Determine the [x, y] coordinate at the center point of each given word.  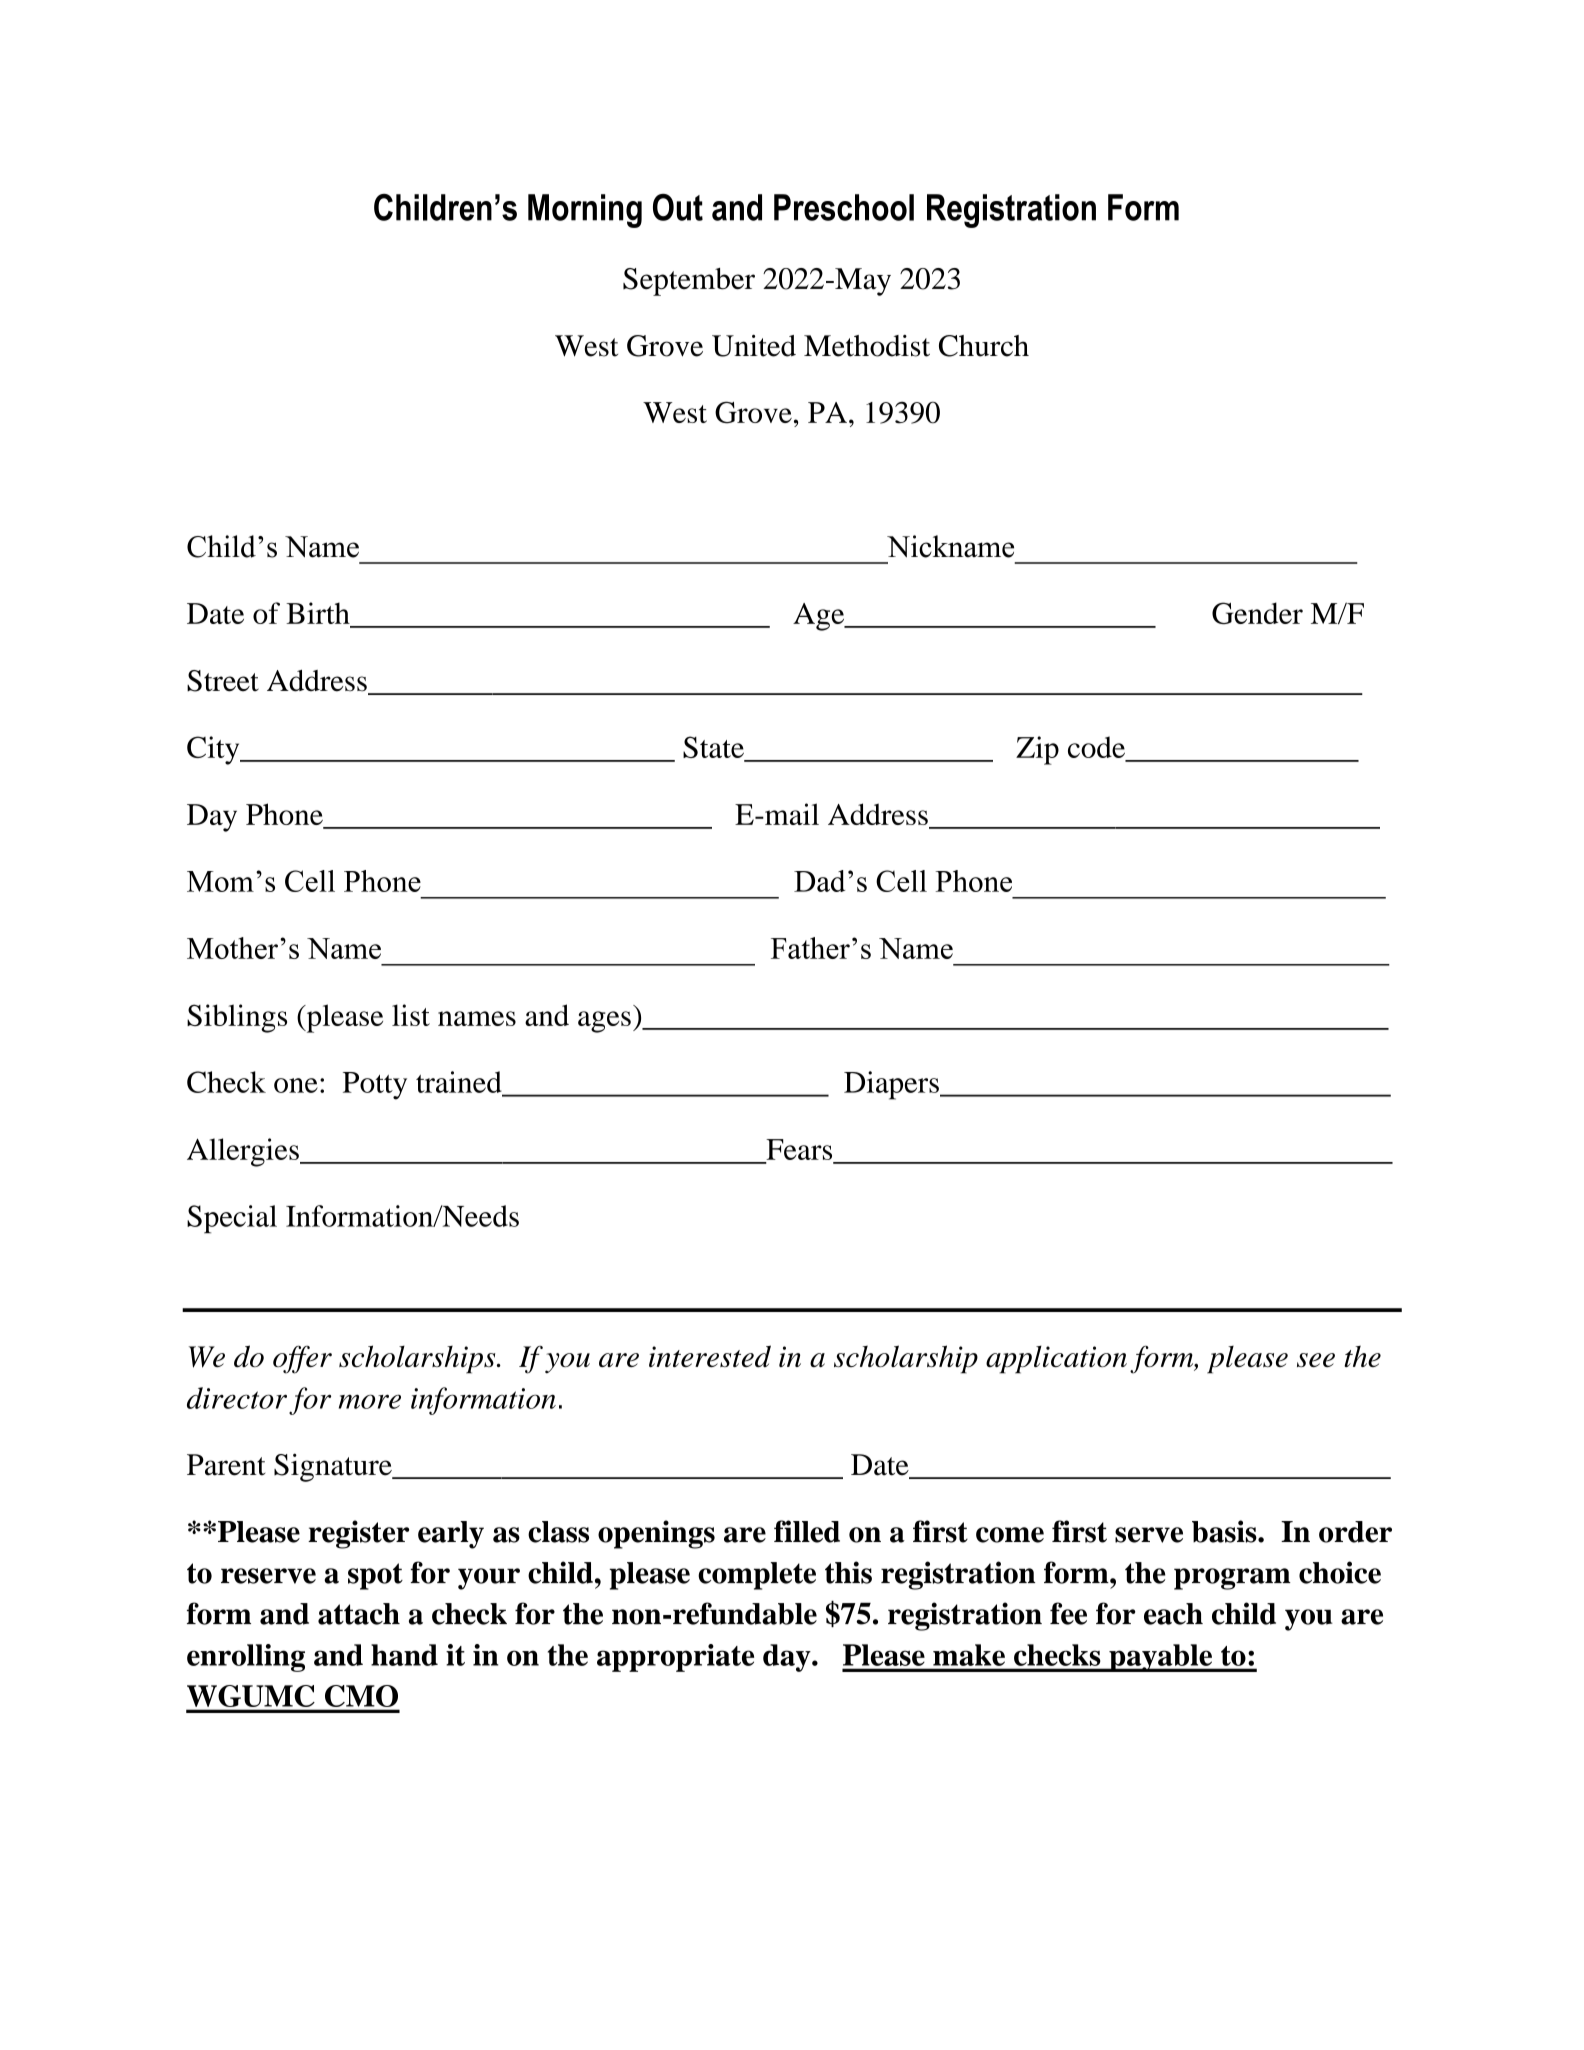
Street [223, 681]
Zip [1037, 750]
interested [710, 1356]
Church [984, 346]
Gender [1257, 613]
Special [232, 1219]
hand [404, 1655]
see [1316, 1360]
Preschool [844, 207]
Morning [585, 211]
